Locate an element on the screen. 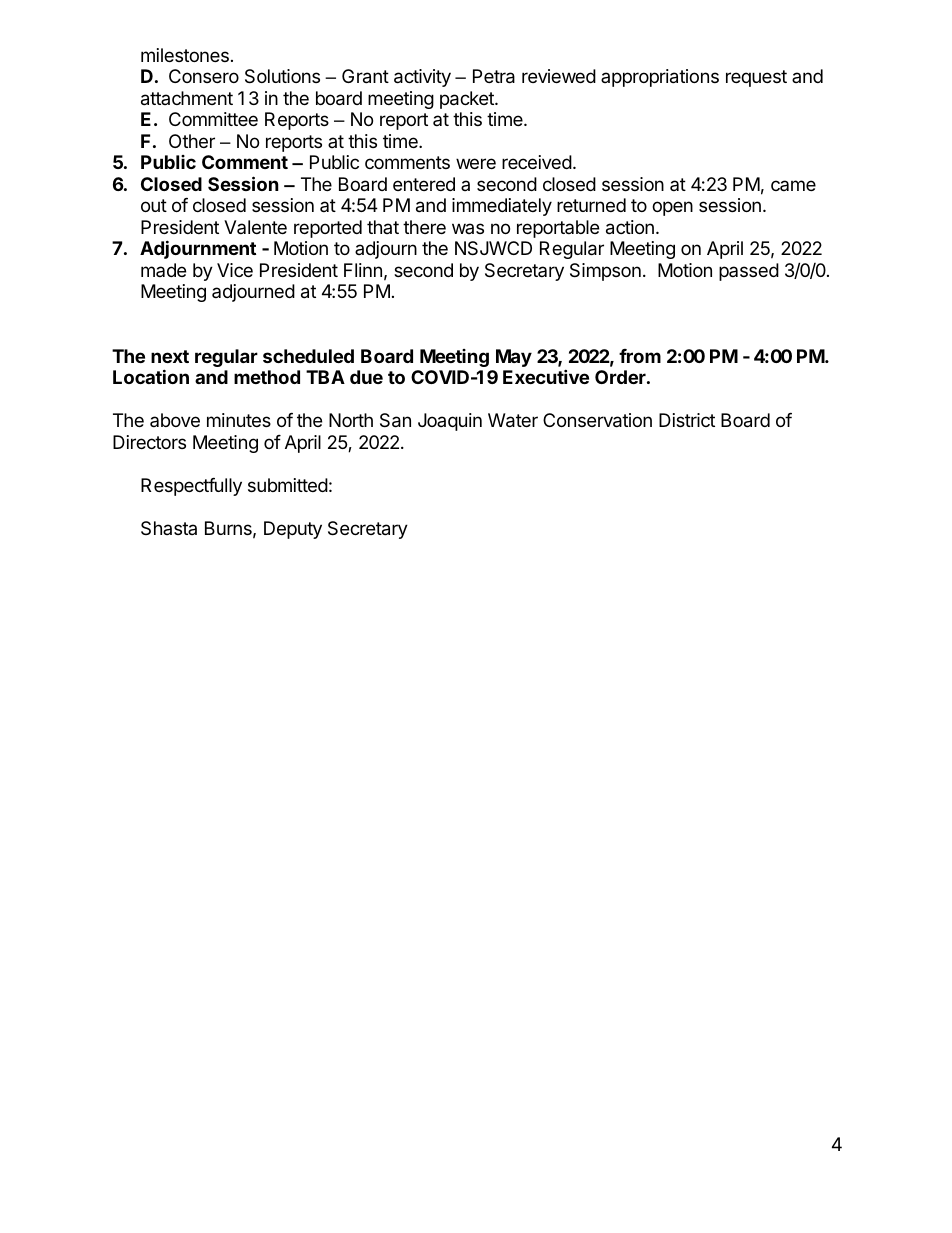 This screenshot has height=1233, width=952. open is located at coordinates (672, 208).
